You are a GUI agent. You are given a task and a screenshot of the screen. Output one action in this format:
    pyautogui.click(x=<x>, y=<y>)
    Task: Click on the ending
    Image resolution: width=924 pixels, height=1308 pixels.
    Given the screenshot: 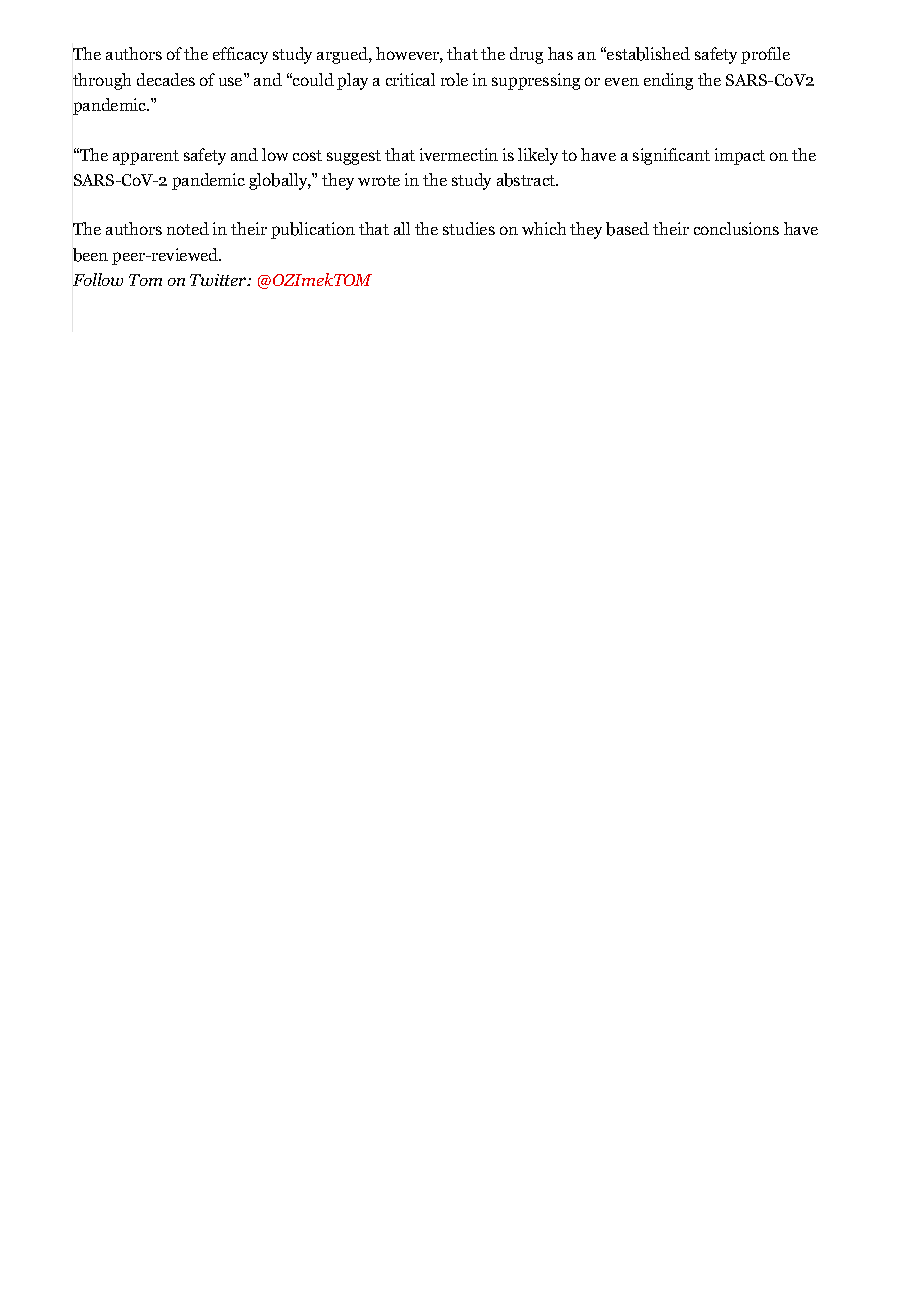 What is the action you would take?
    pyautogui.click(x=668, y=81)
